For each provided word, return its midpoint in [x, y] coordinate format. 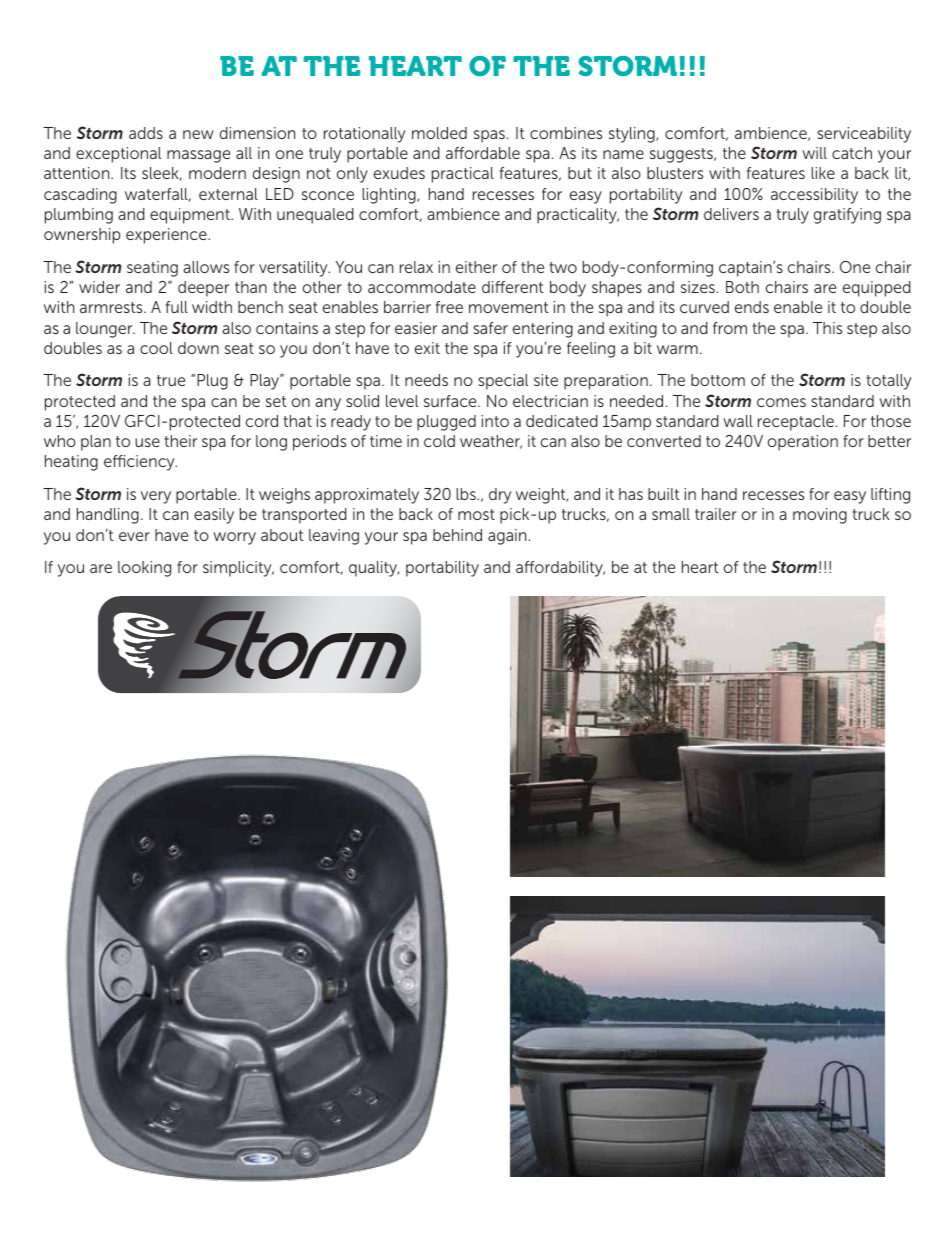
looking [144, 569]
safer [490, 328]
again [507, 537]
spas [489, 136]
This [827, 328]
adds [146, 133]
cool [156, 348]
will [814, 153]
